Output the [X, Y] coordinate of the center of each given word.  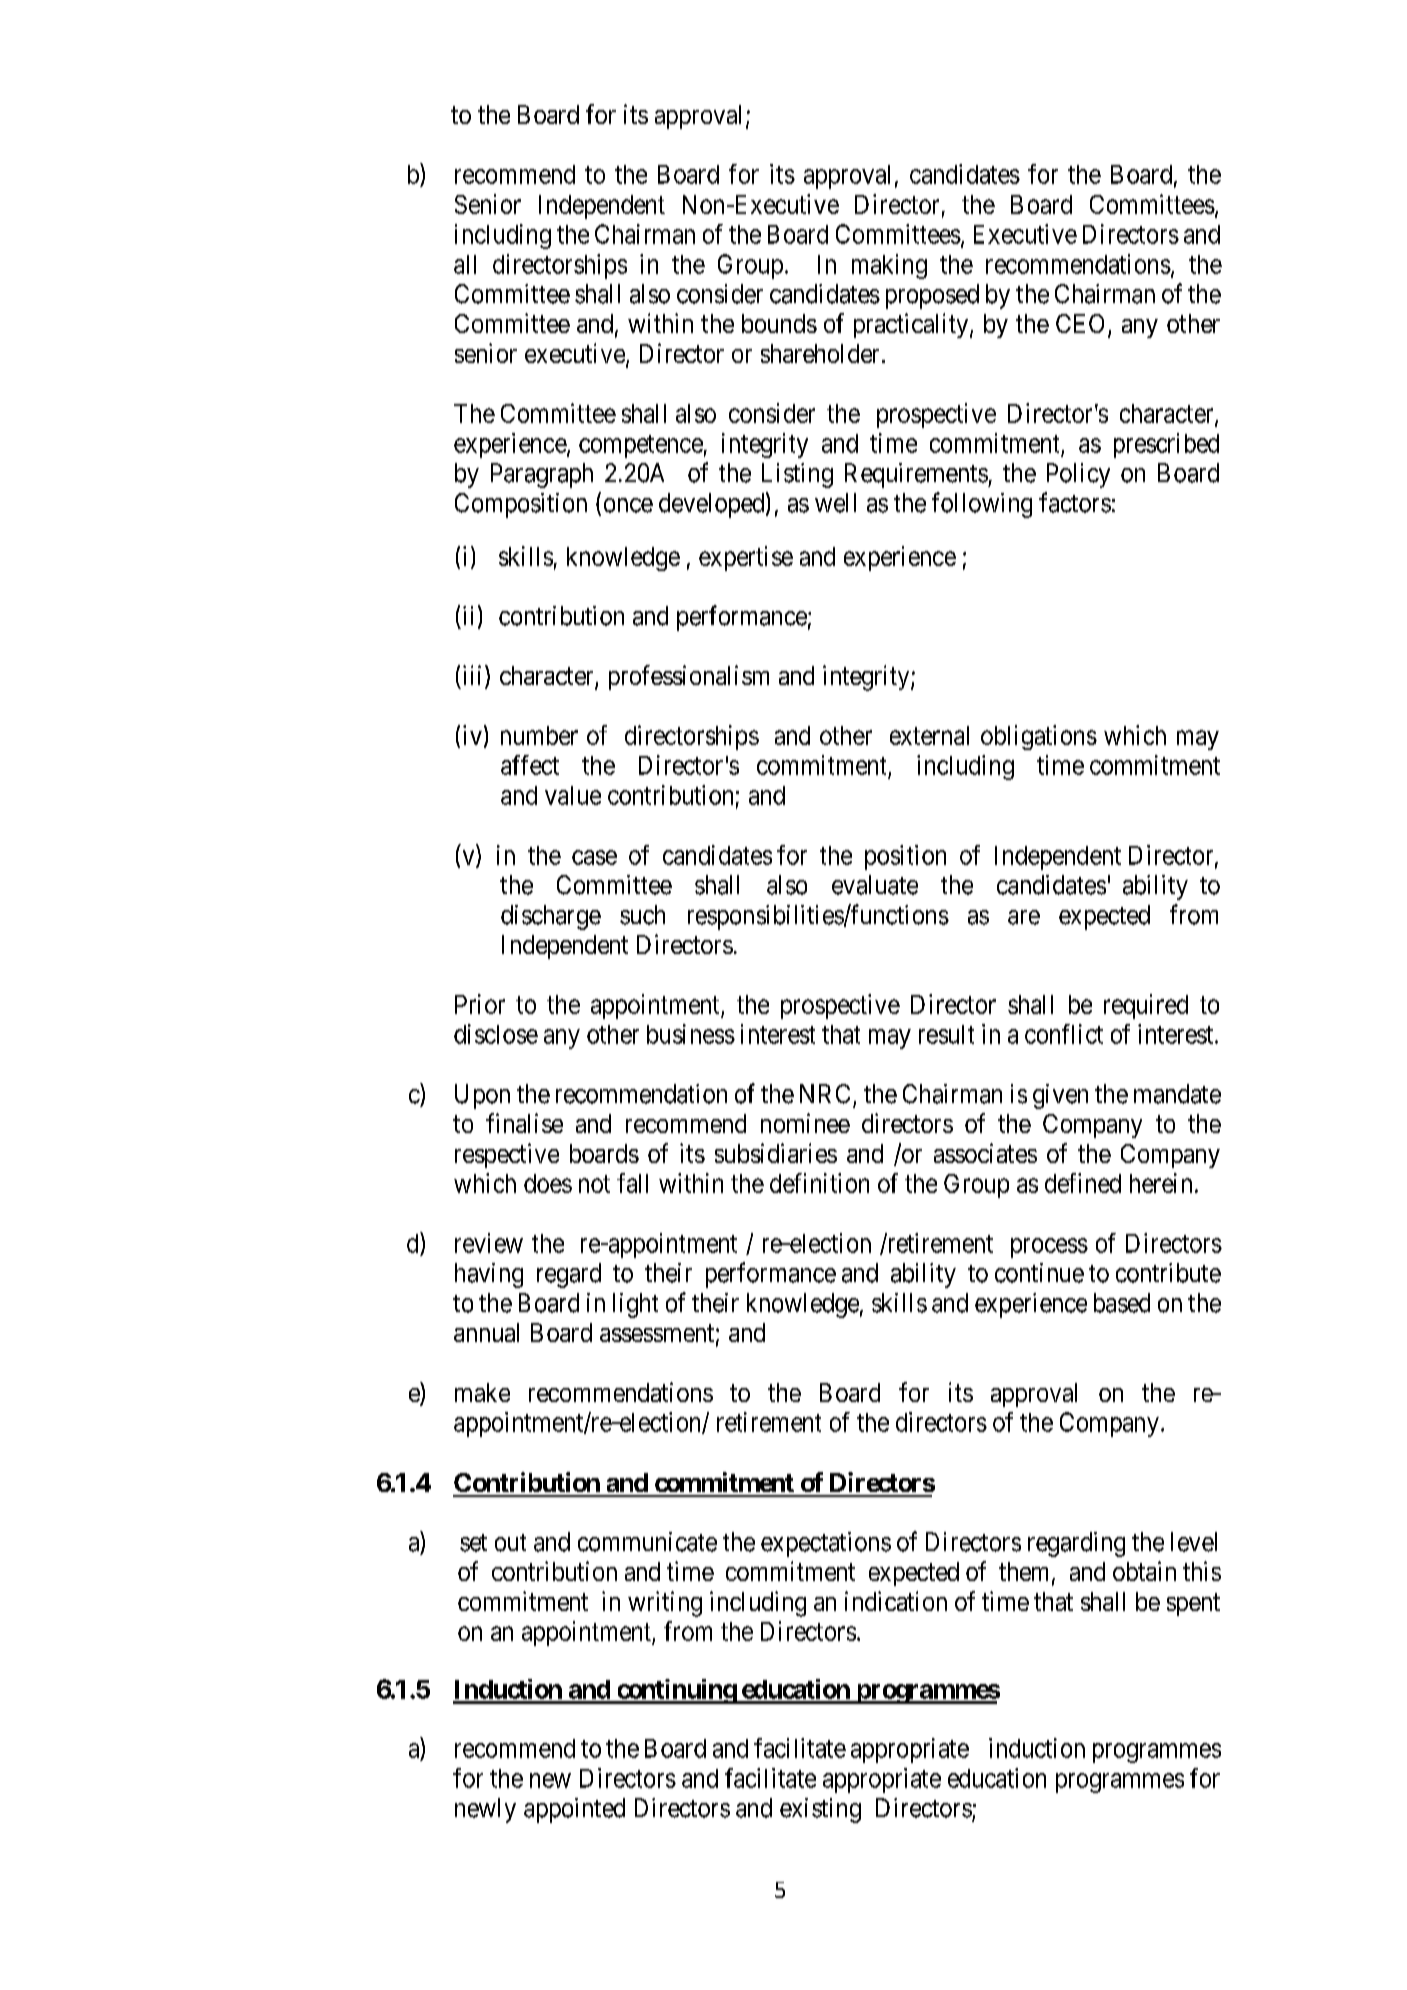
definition [819, 1183]
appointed [574, 1810]
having [489, 1275]
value [573, 795]
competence [641, 446]
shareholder [822, 353]
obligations [1039, 737]
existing [820, 1810]
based [1122, 1303]
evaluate [875, 885]
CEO [1080, 323]
